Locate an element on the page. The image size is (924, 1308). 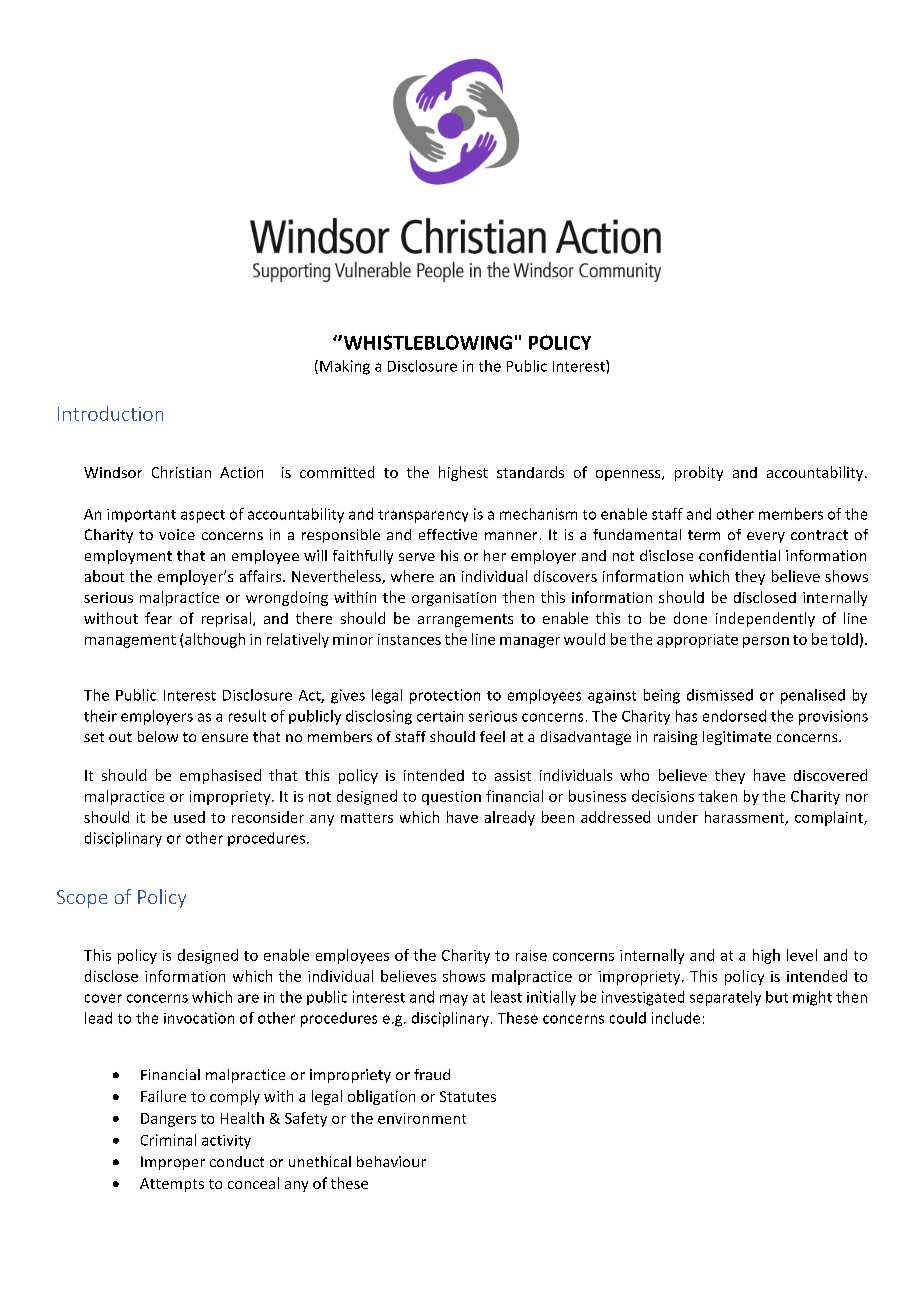
question is located at coordinates (451, 798).
